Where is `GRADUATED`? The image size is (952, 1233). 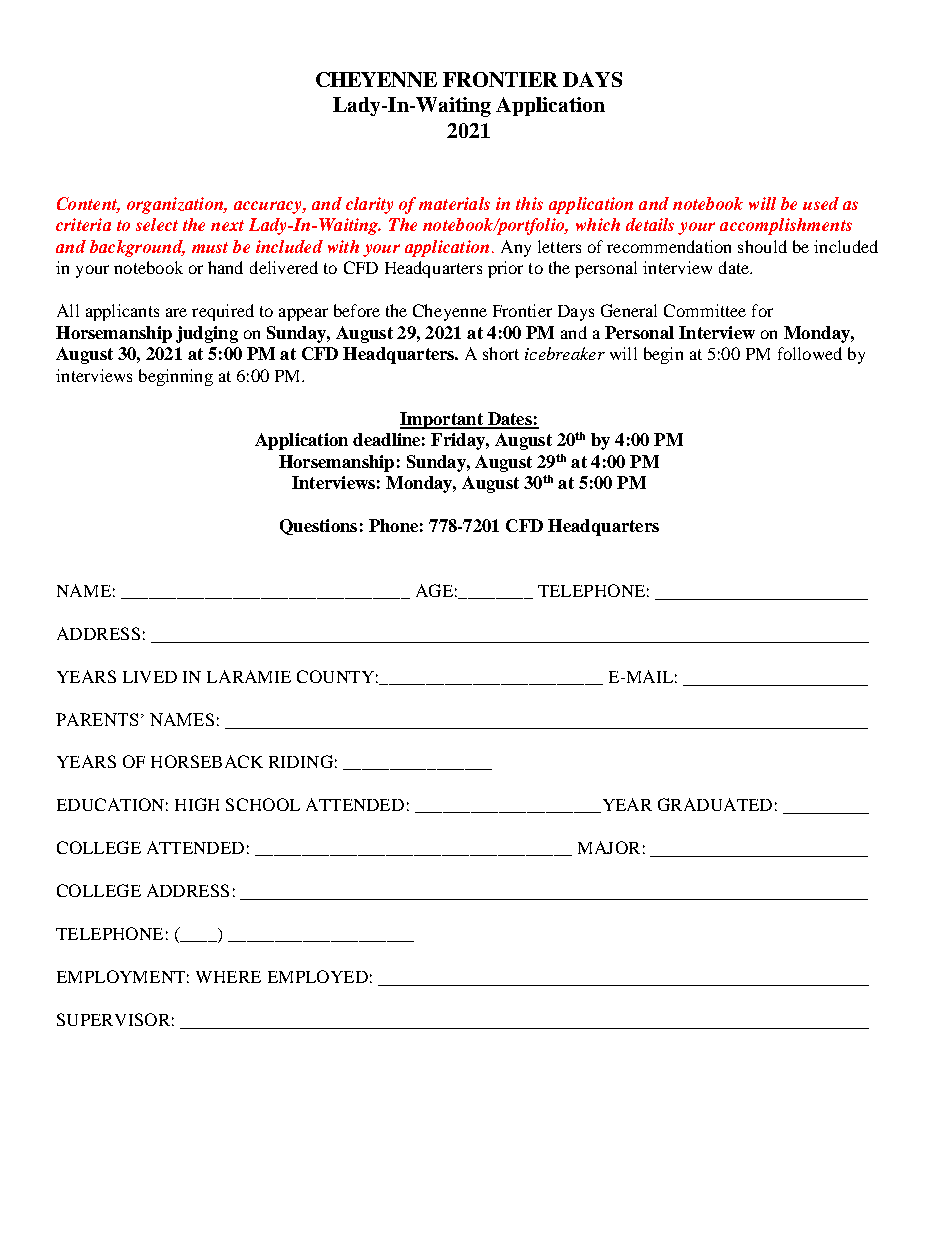
GRADUATED is located at coordinates (715, 804).
